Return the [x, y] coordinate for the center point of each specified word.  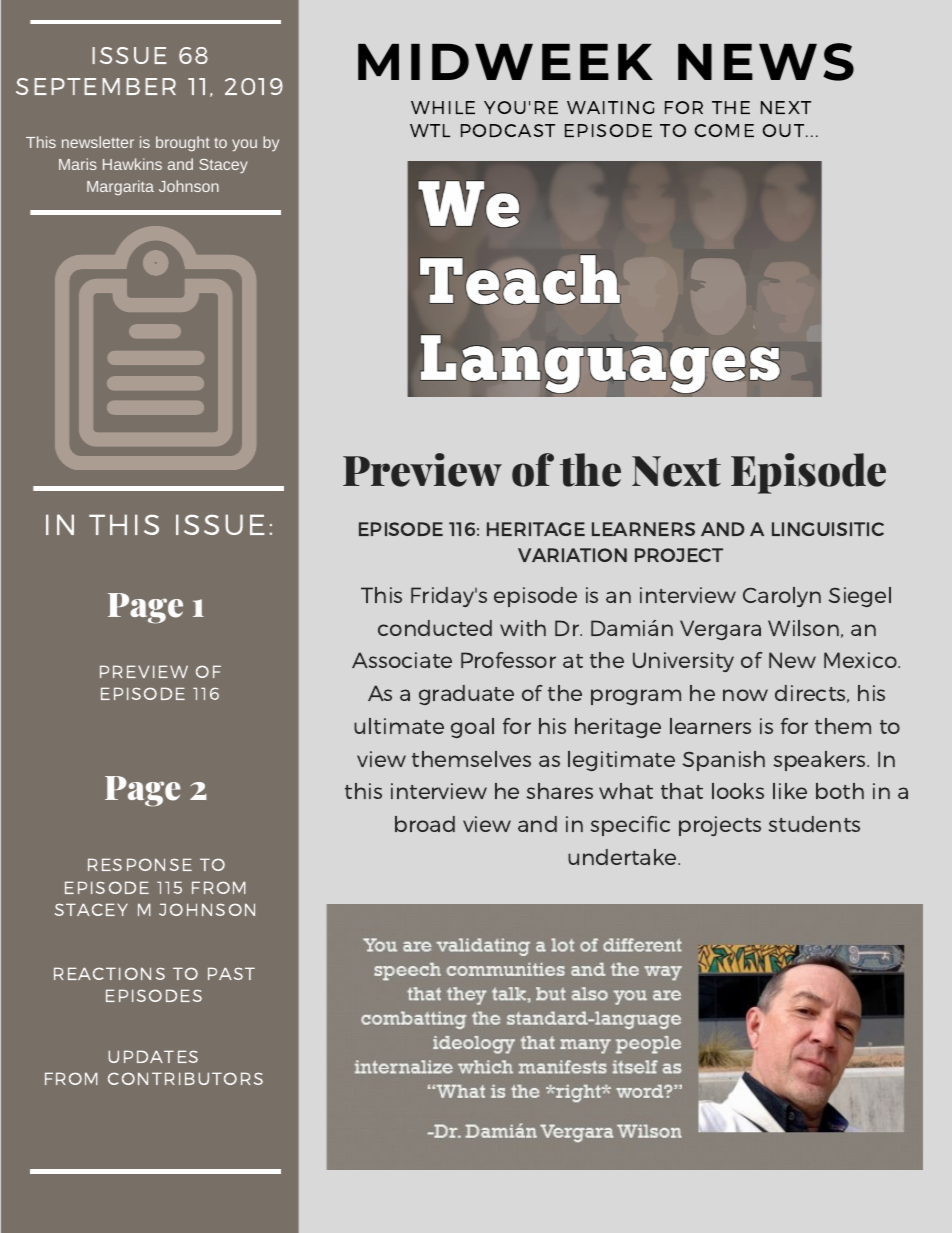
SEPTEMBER [96, 86]
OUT [784, 130]
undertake [623, 857]
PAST [231, 973]
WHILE [443, 107]
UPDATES [153, 1056]
